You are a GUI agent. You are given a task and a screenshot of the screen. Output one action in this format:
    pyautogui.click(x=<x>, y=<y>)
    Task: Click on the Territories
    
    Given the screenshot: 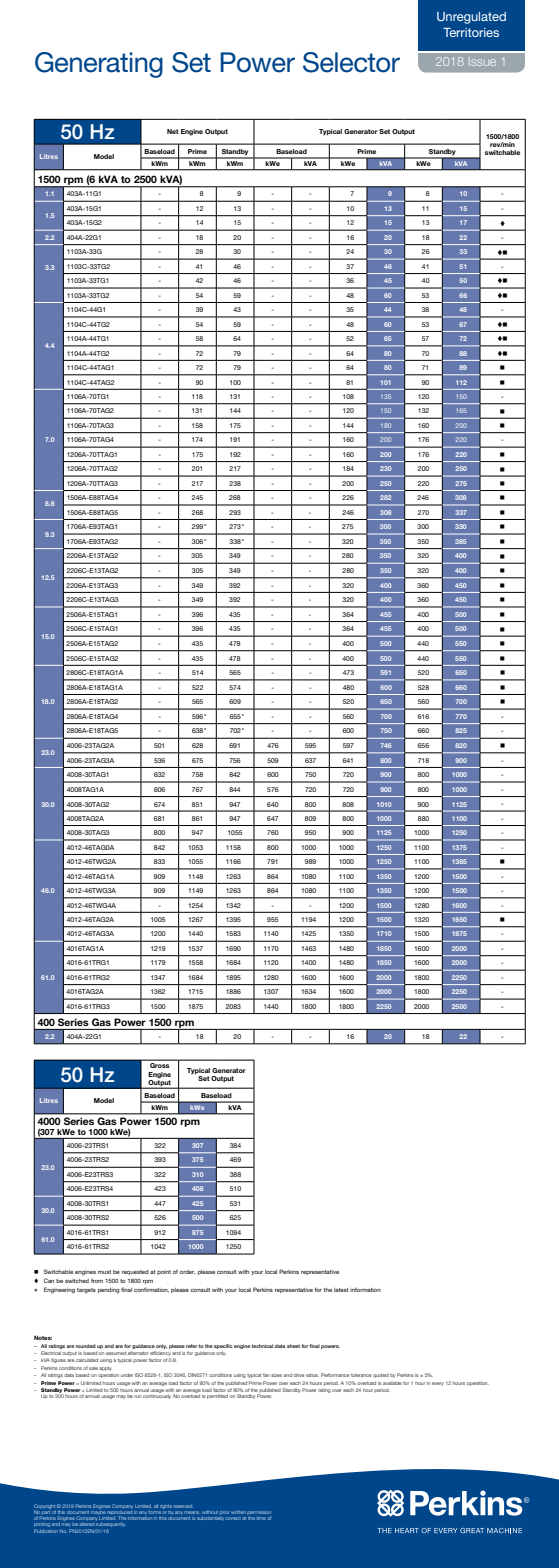 What is the action you would take?
    pyautogui.click(x=471, y=32)
